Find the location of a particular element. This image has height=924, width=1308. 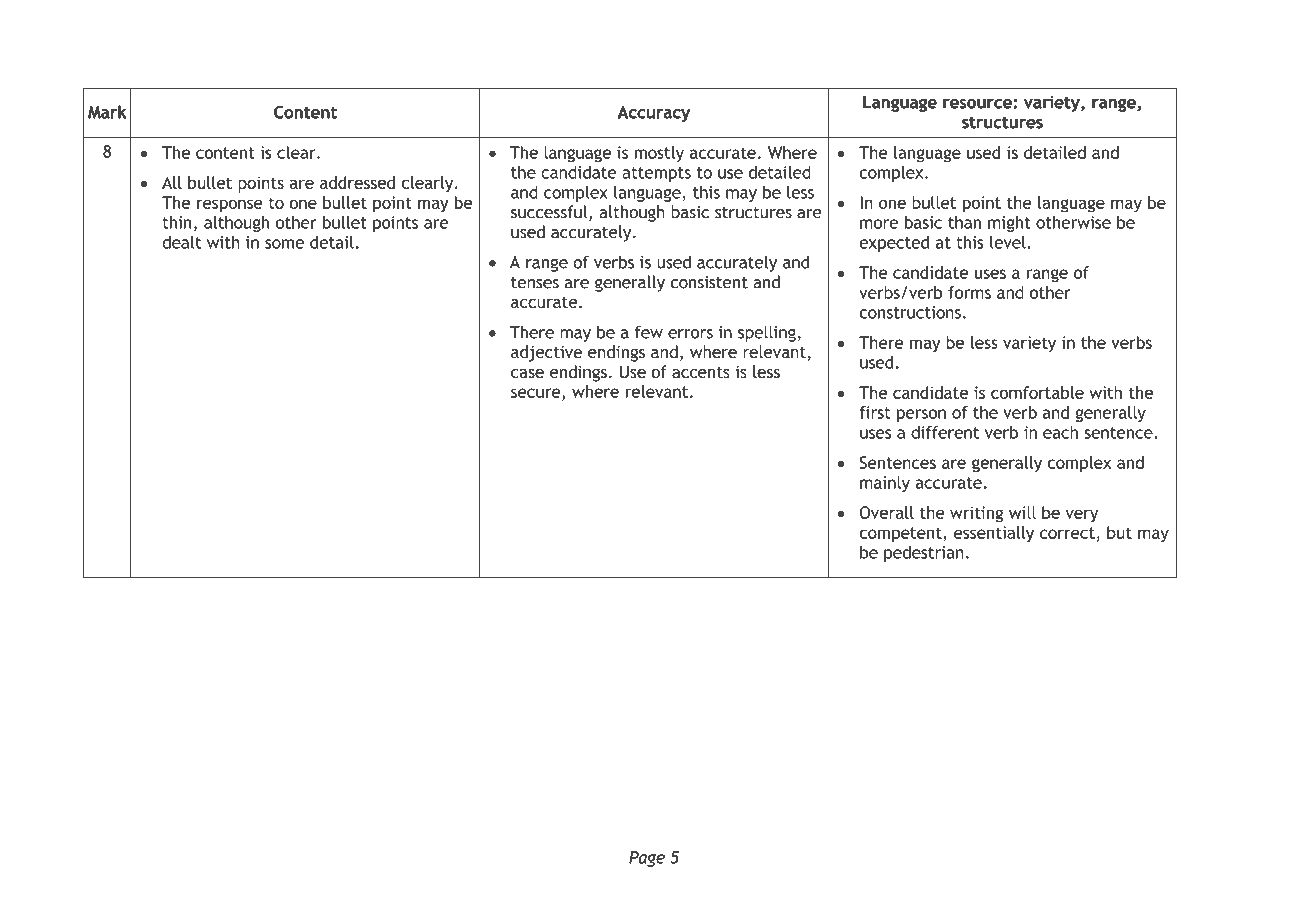

resource is located at coordinates (977, 104).
